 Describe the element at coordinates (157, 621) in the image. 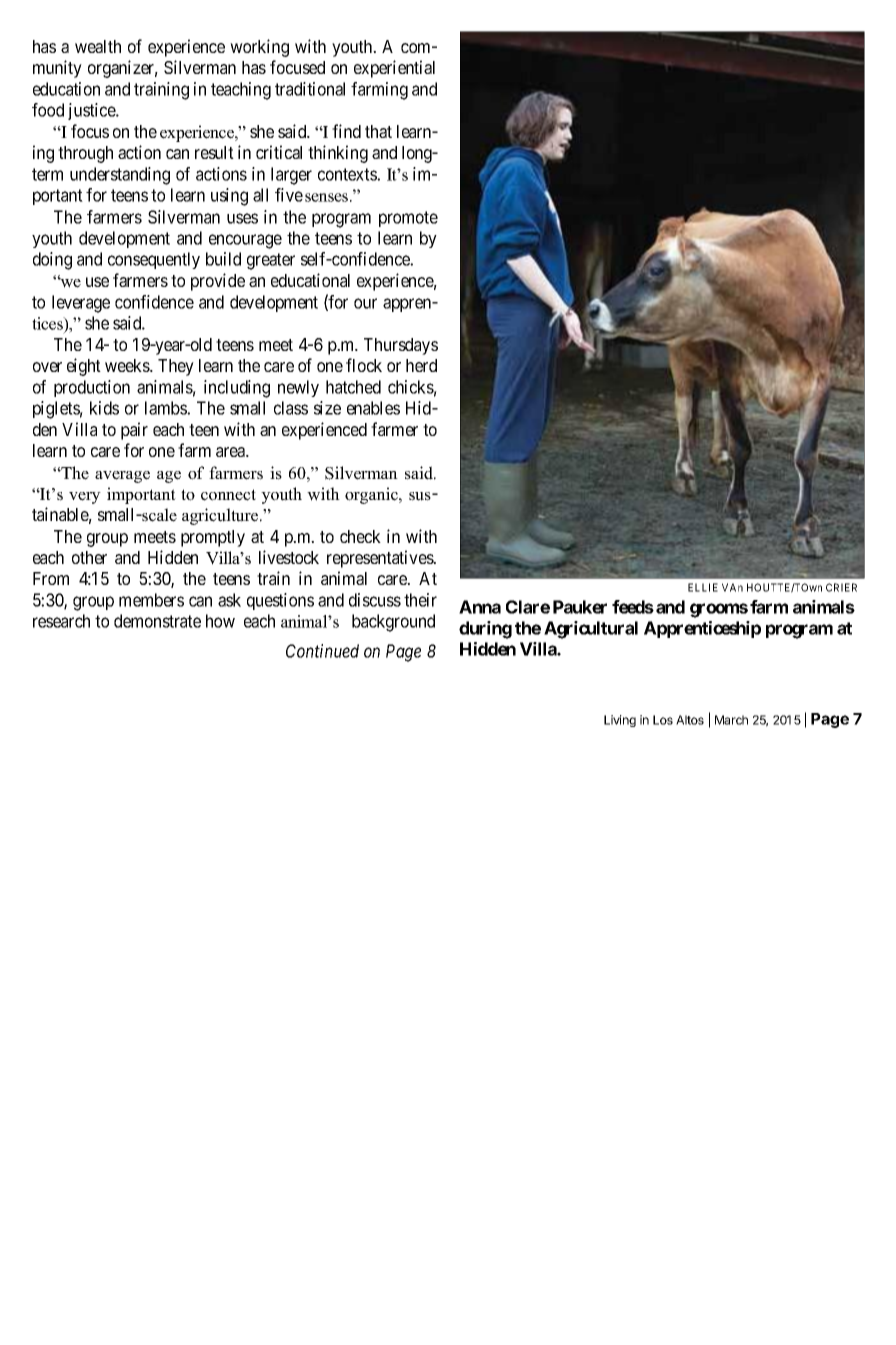

I see `demonstrate` at that location.
